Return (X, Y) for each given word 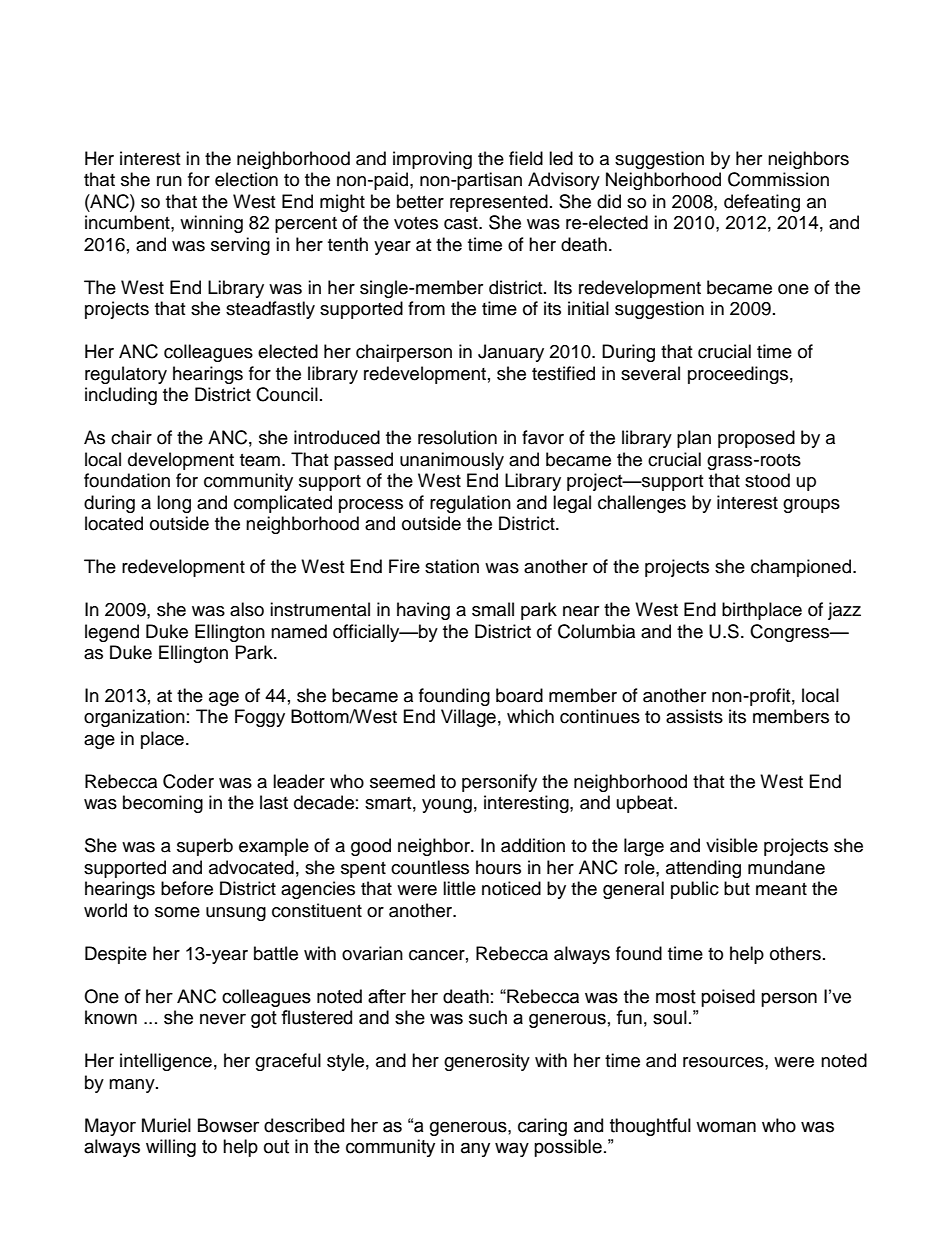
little (459, 888)
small (493, 609)
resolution (457, 437)
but (737, 888)
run (169, 181)
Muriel (166, 1125)
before (187, 888)
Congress (791, 633)
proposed (756, 439)
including (121, 396)
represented (499, 203)
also (247, 609)
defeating (762, 203)
